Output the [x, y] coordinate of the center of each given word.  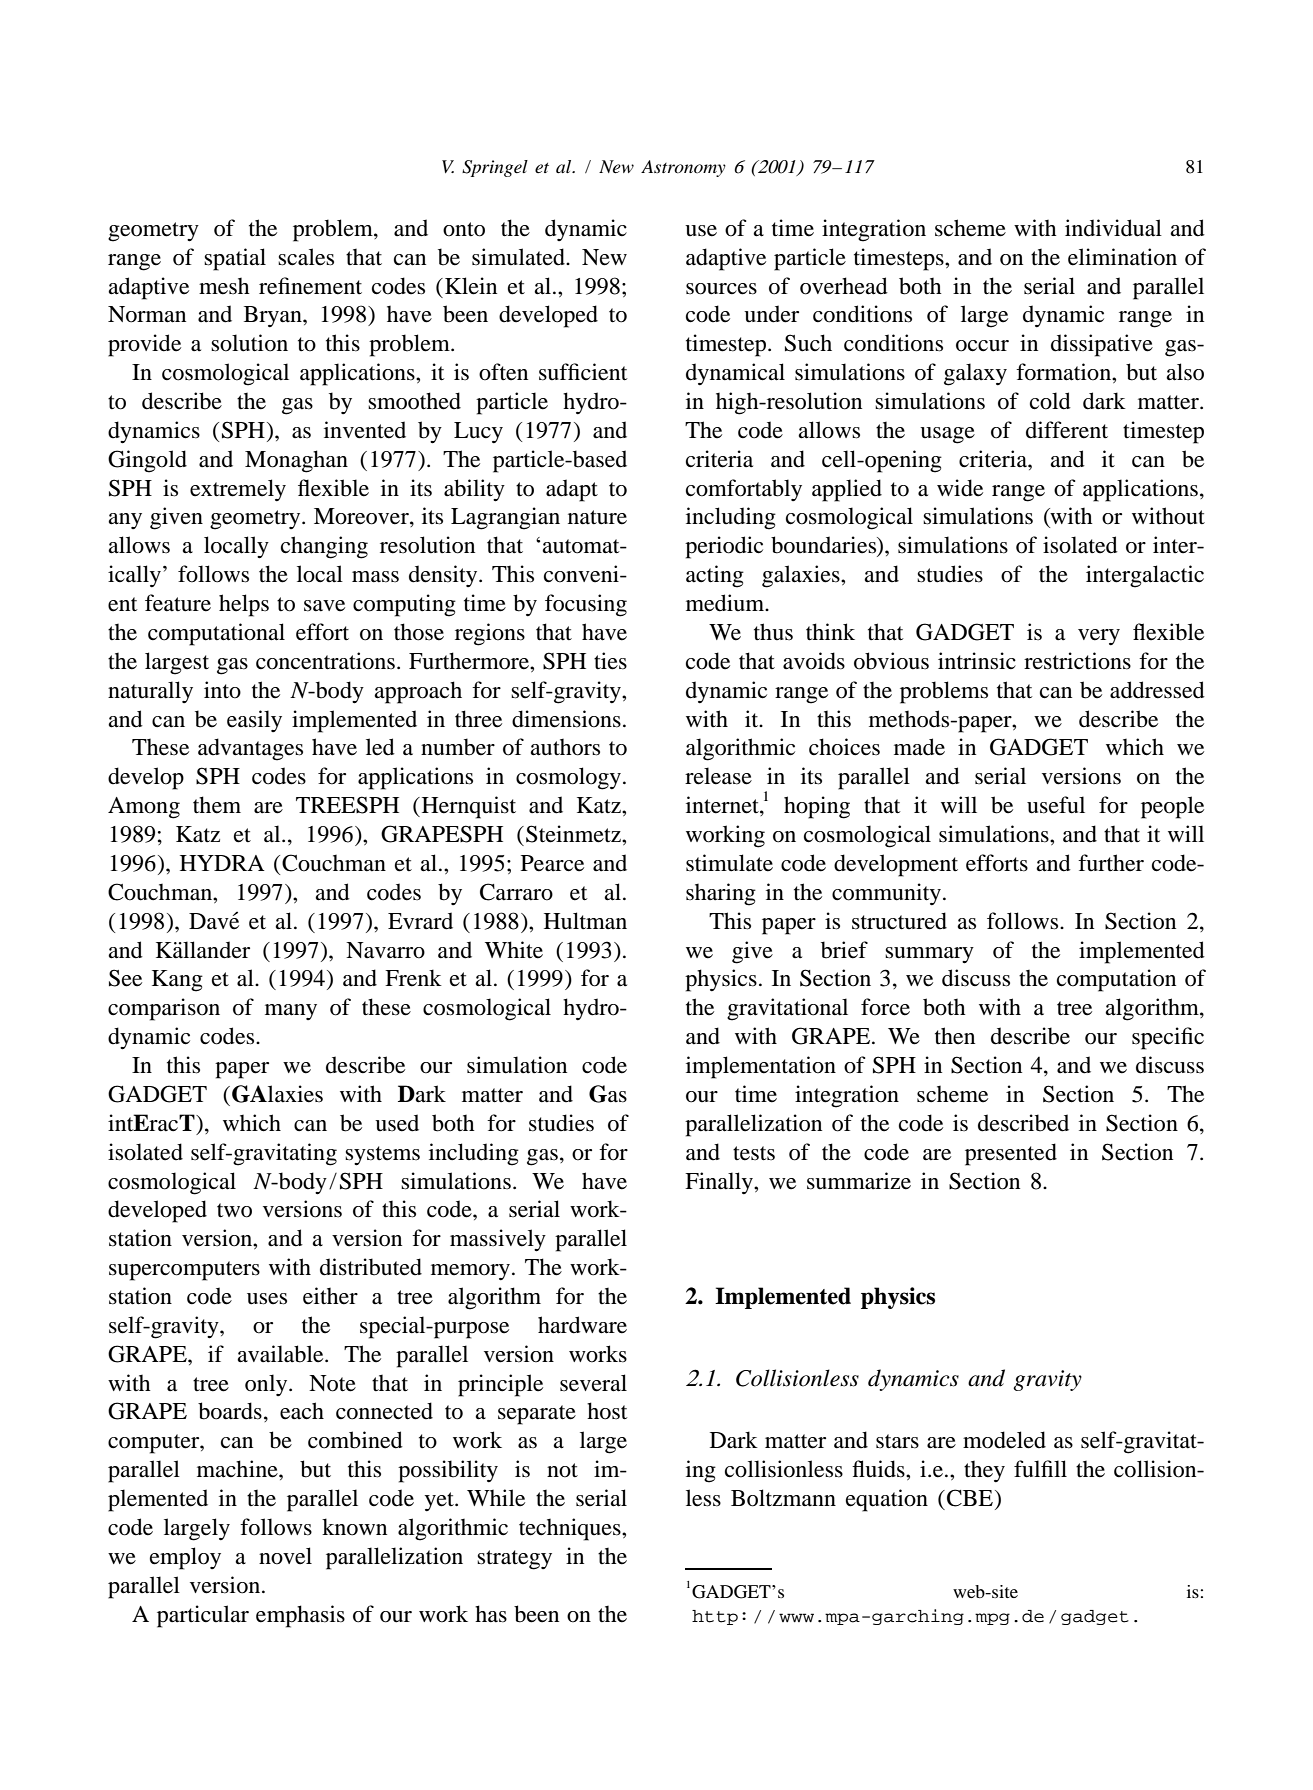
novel [285, 1556]
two [234, 1210]
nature [597, 517]
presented [1011, 1154]
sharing [721, 894]
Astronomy [683, 168]
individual [1113, 228]
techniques [571, 1529]
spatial [235, 259]
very [1099, 637]
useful [1056, 805]
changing [324, 547]
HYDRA [222, 863]
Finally [720, 1183]
